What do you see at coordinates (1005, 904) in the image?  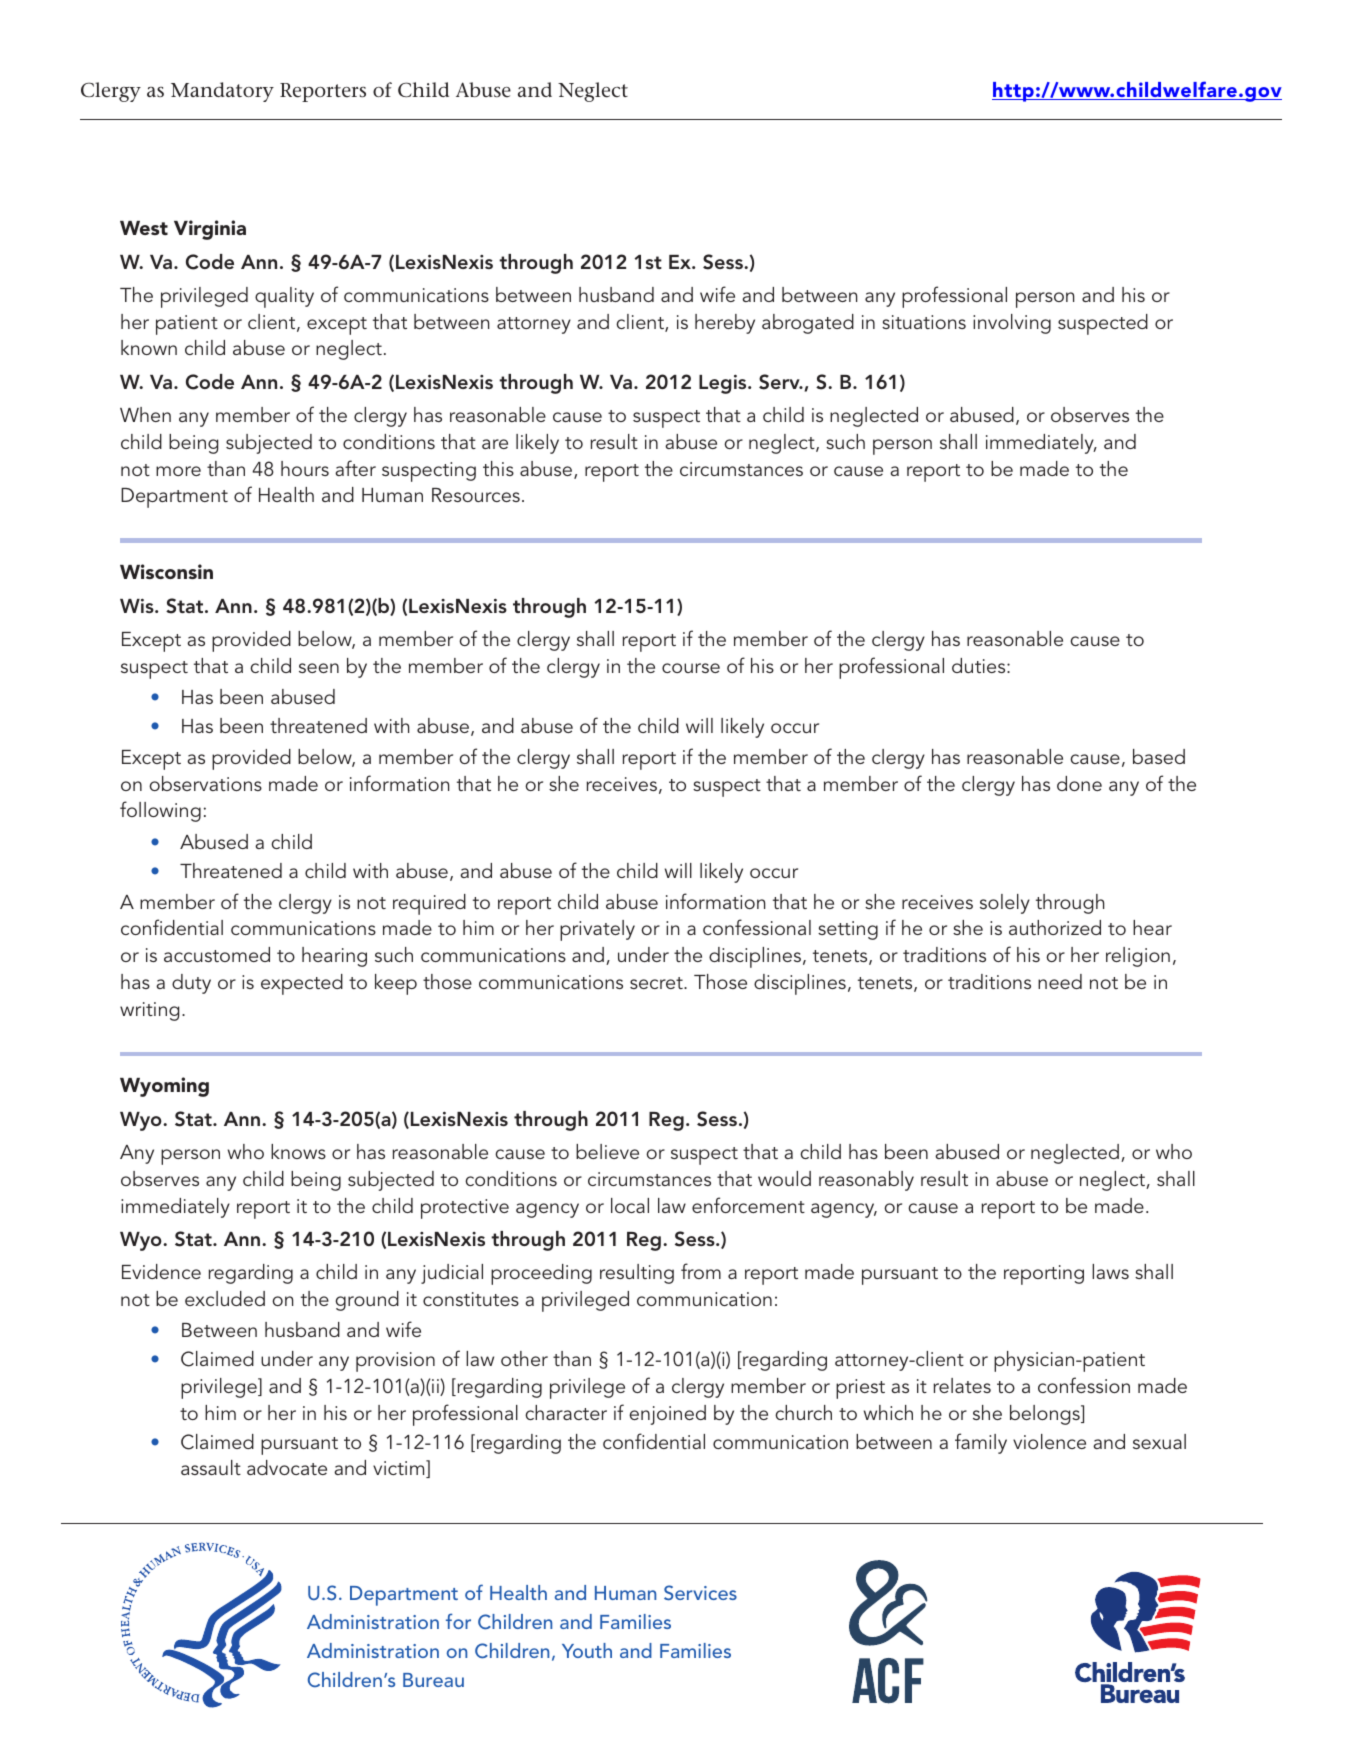 I see `solely` at bounding box center [1005, 904].
